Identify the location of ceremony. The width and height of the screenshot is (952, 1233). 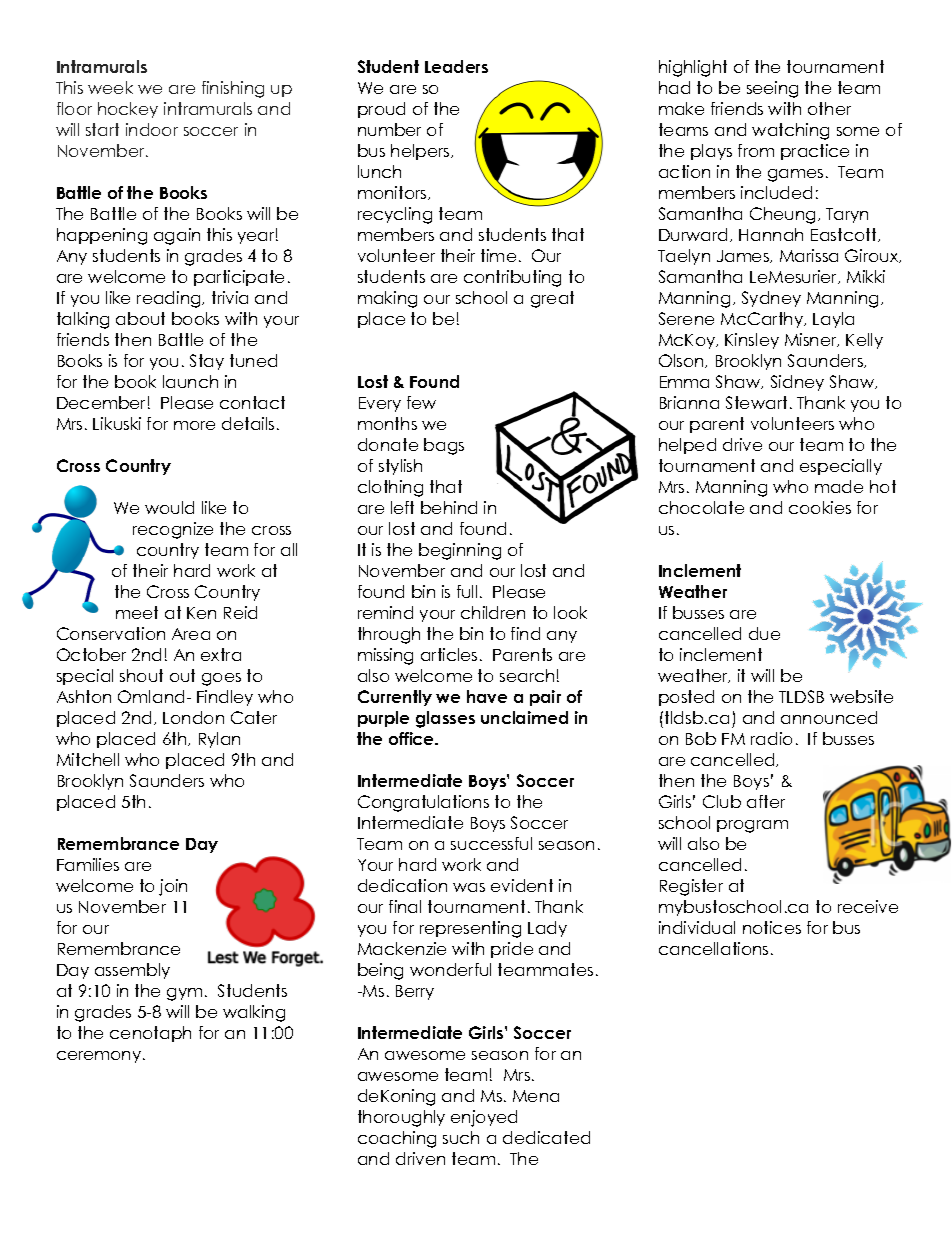
(100, 1057).
